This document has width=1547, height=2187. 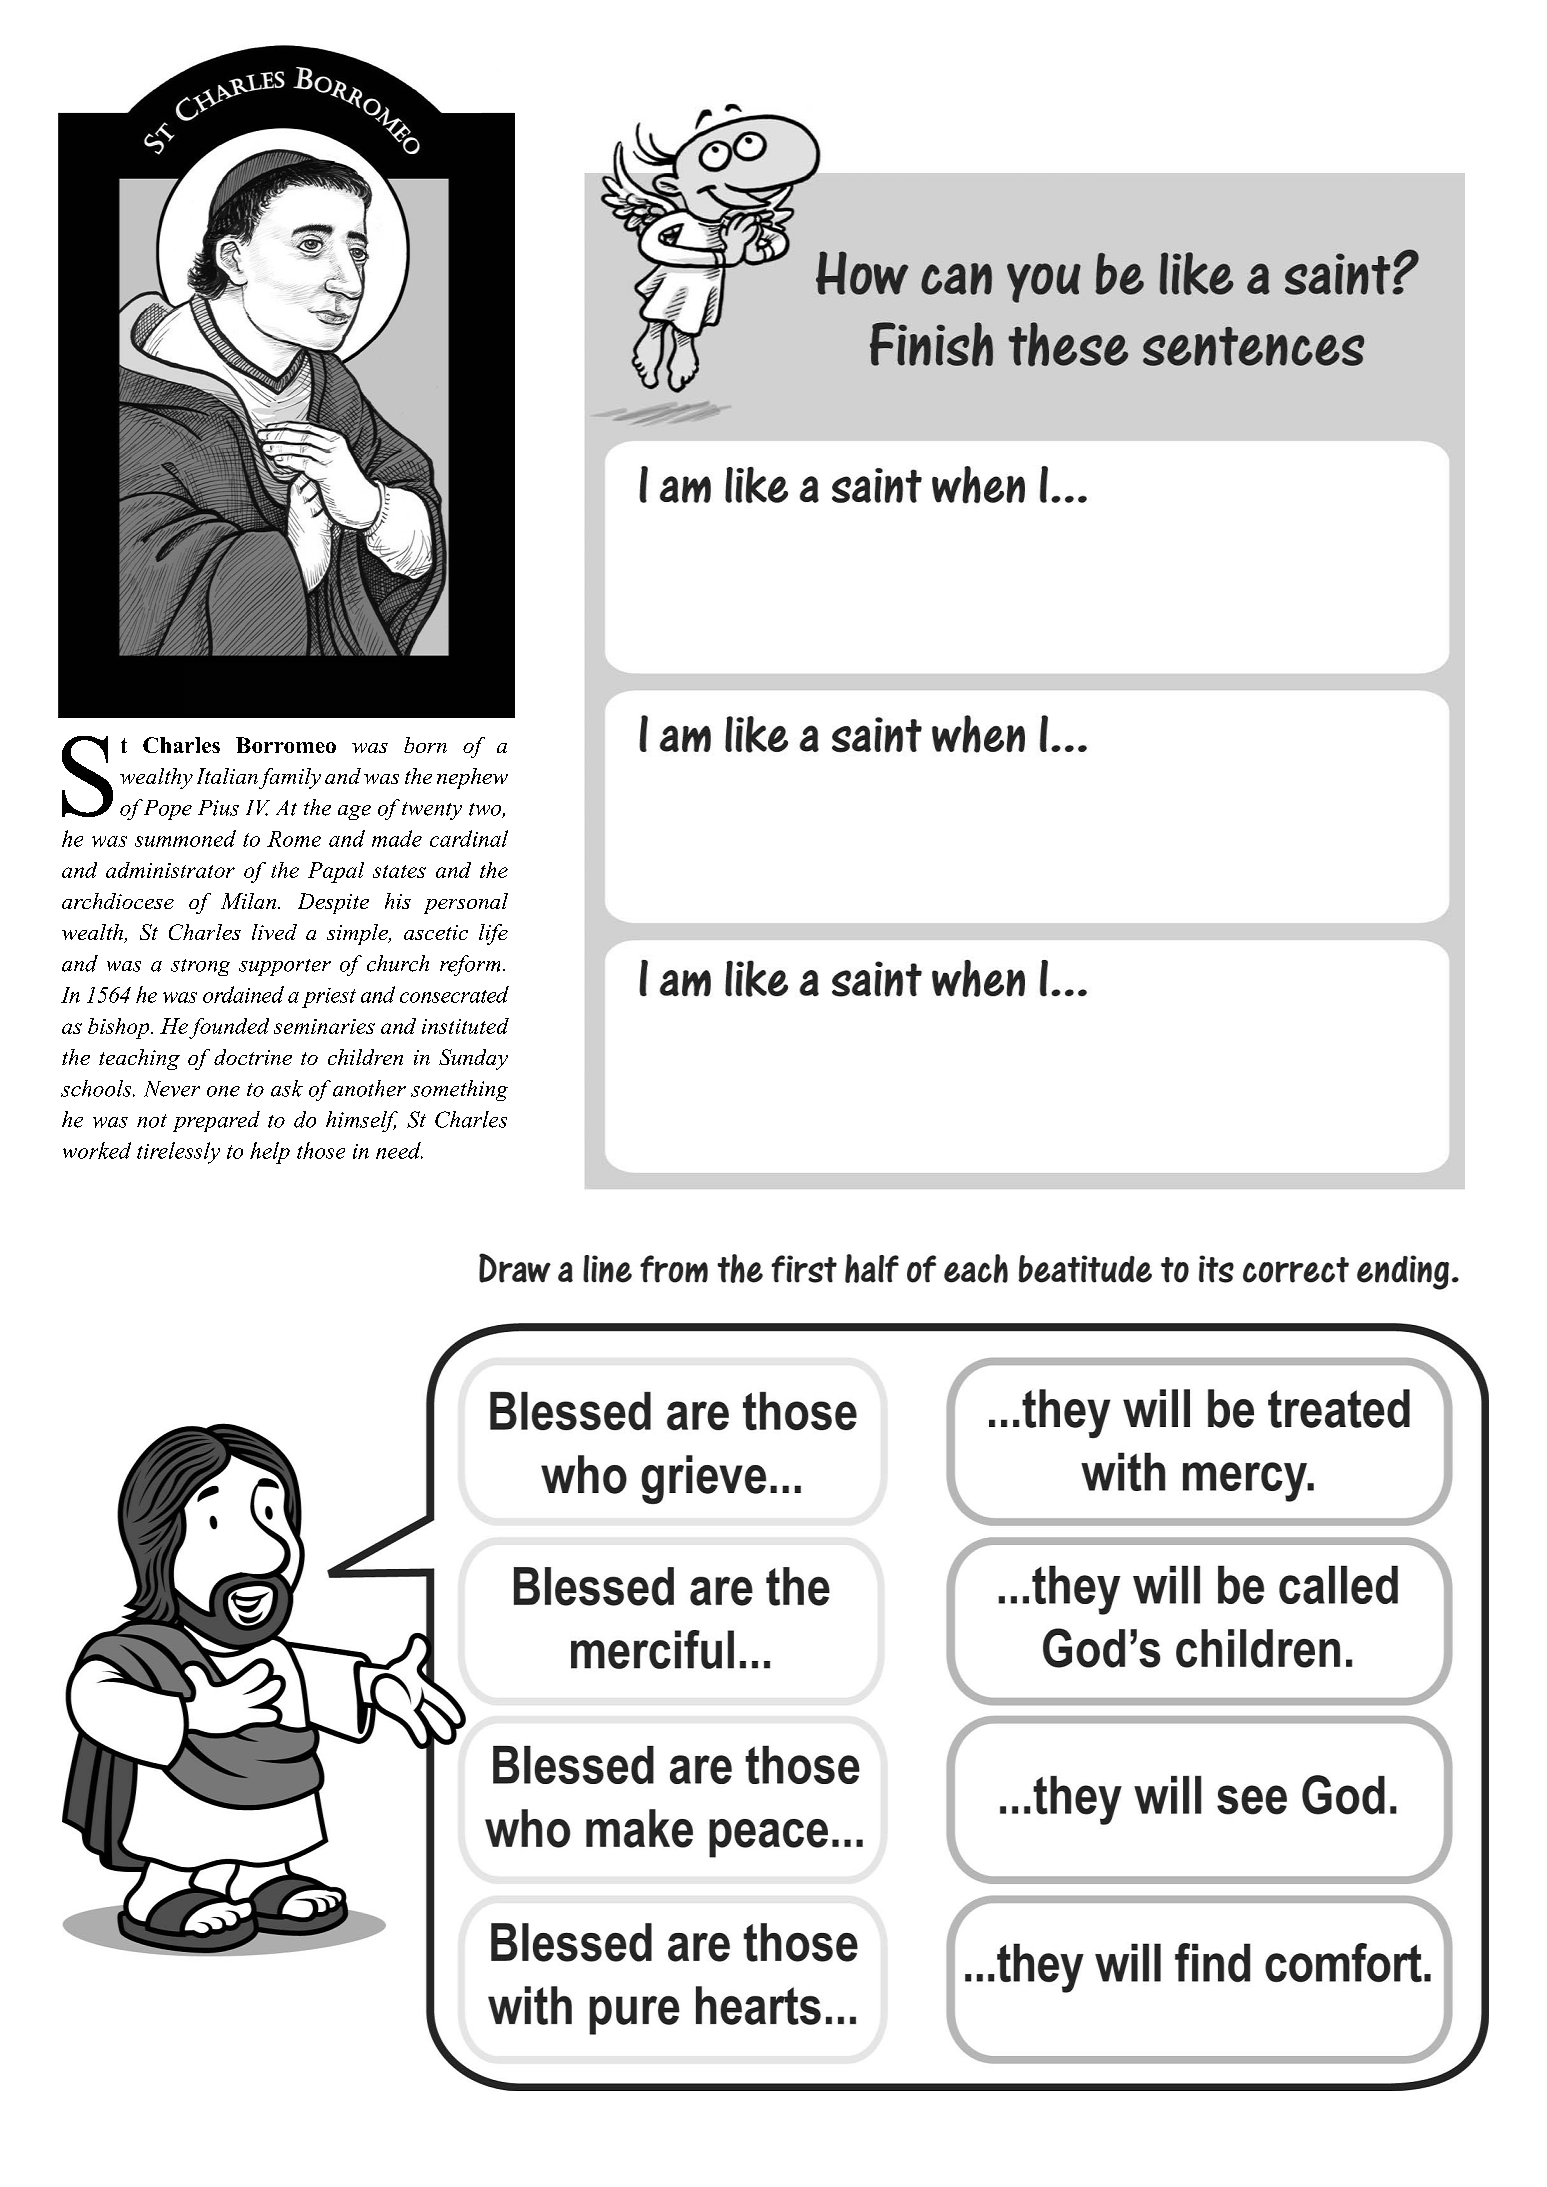 What do you see at coordinates (321, 1150) in the document?
I see `those` at bounding box center [321, 1150].
